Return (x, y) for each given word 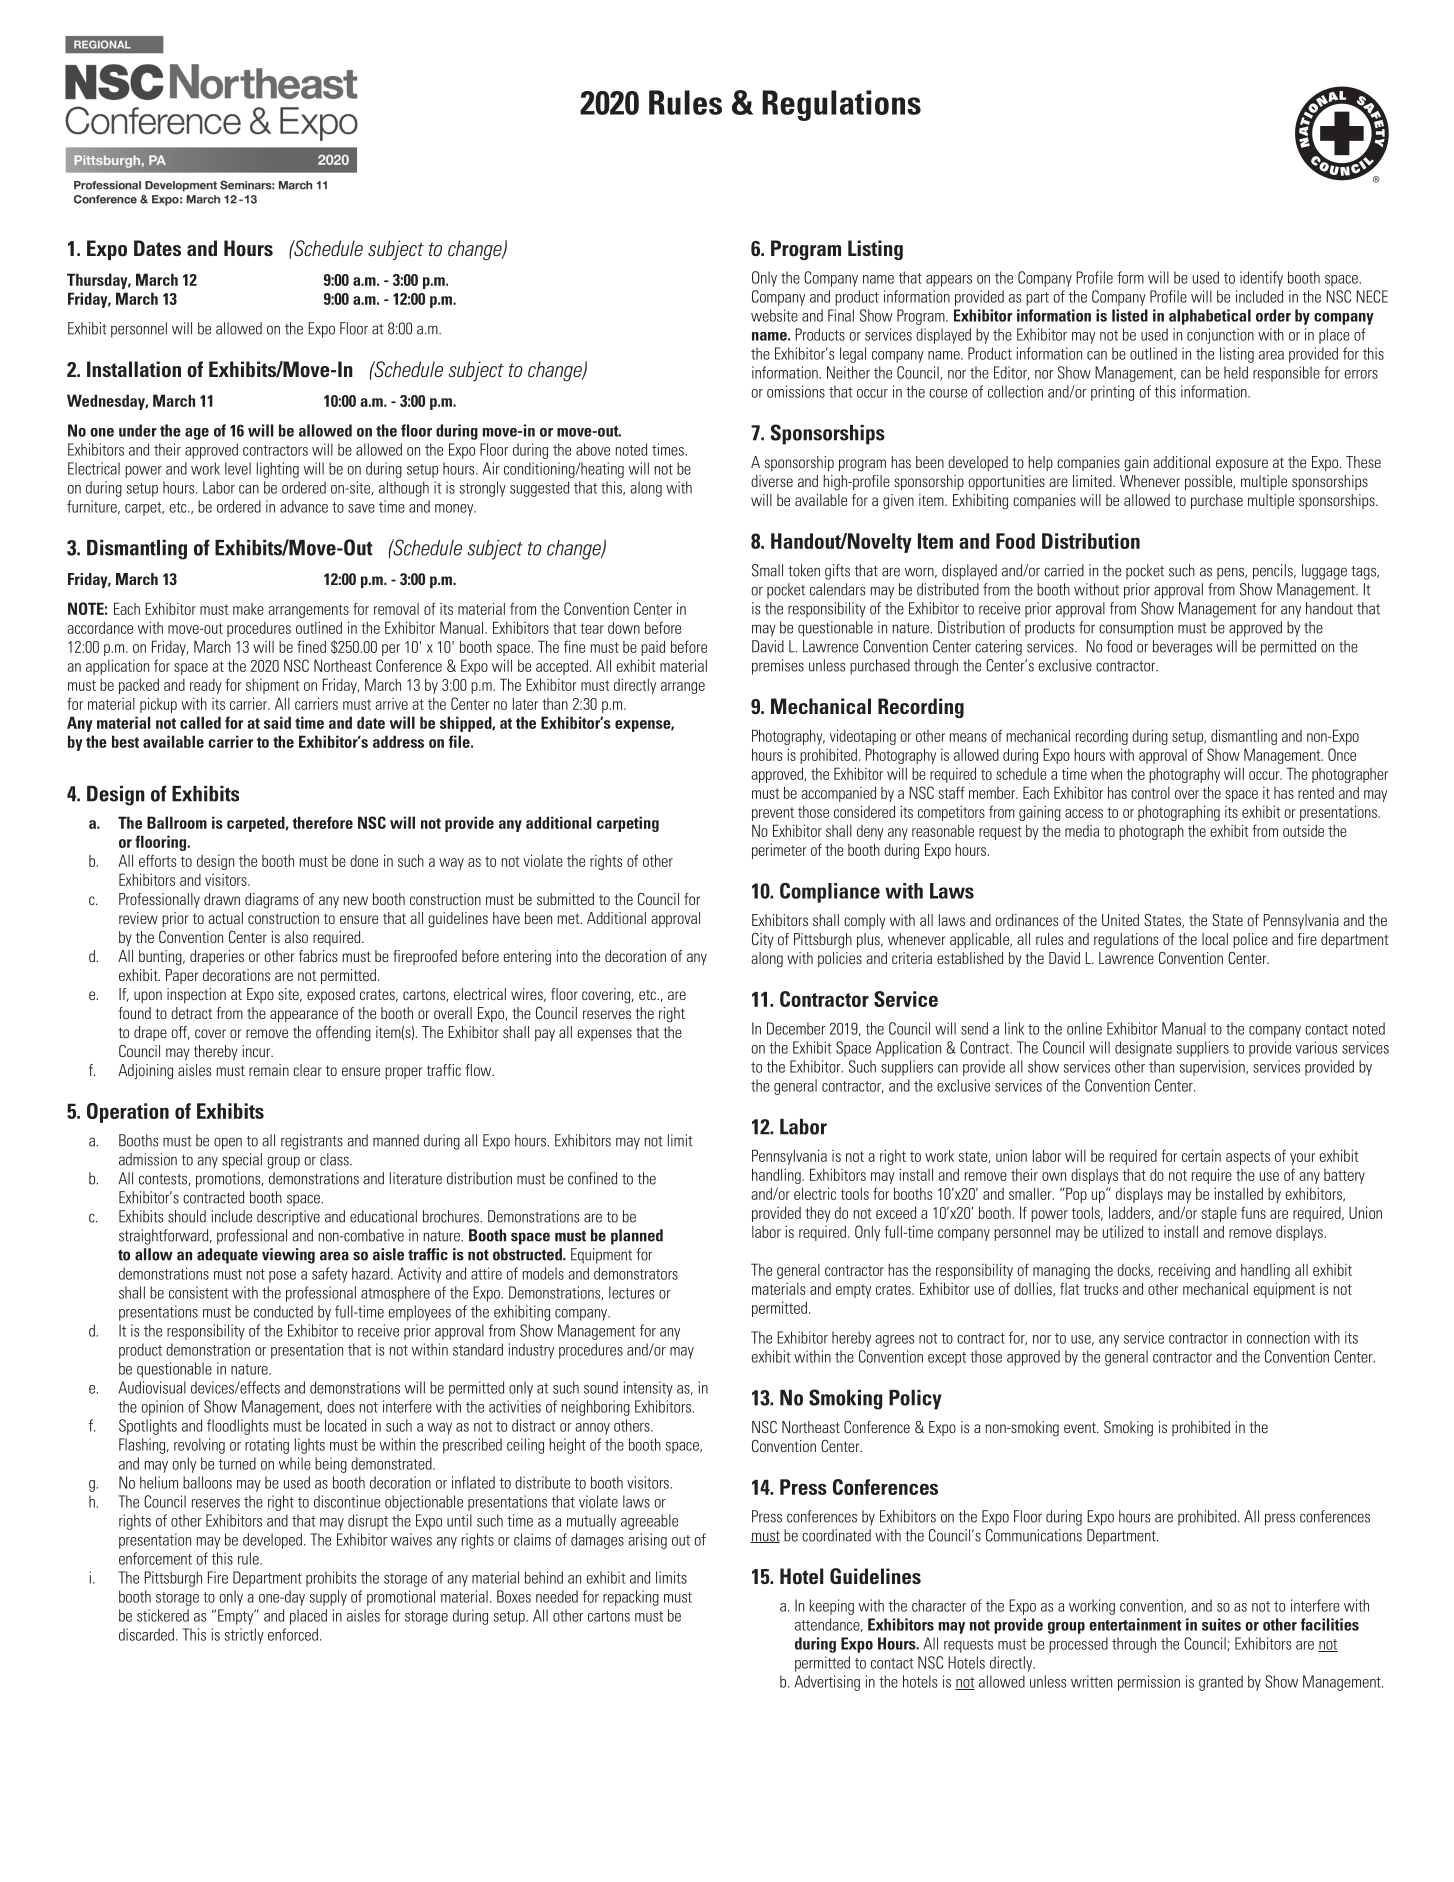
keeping (832, 1607)
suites (1221, 1624)
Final (841, 315)
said (277, 722)
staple (1219, 1214)
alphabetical (1210, 317)
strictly (244, 1636)
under (138, 430)
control (1150, 793)
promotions (229, 1180)
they (818, 1214)
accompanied (838, 794)
